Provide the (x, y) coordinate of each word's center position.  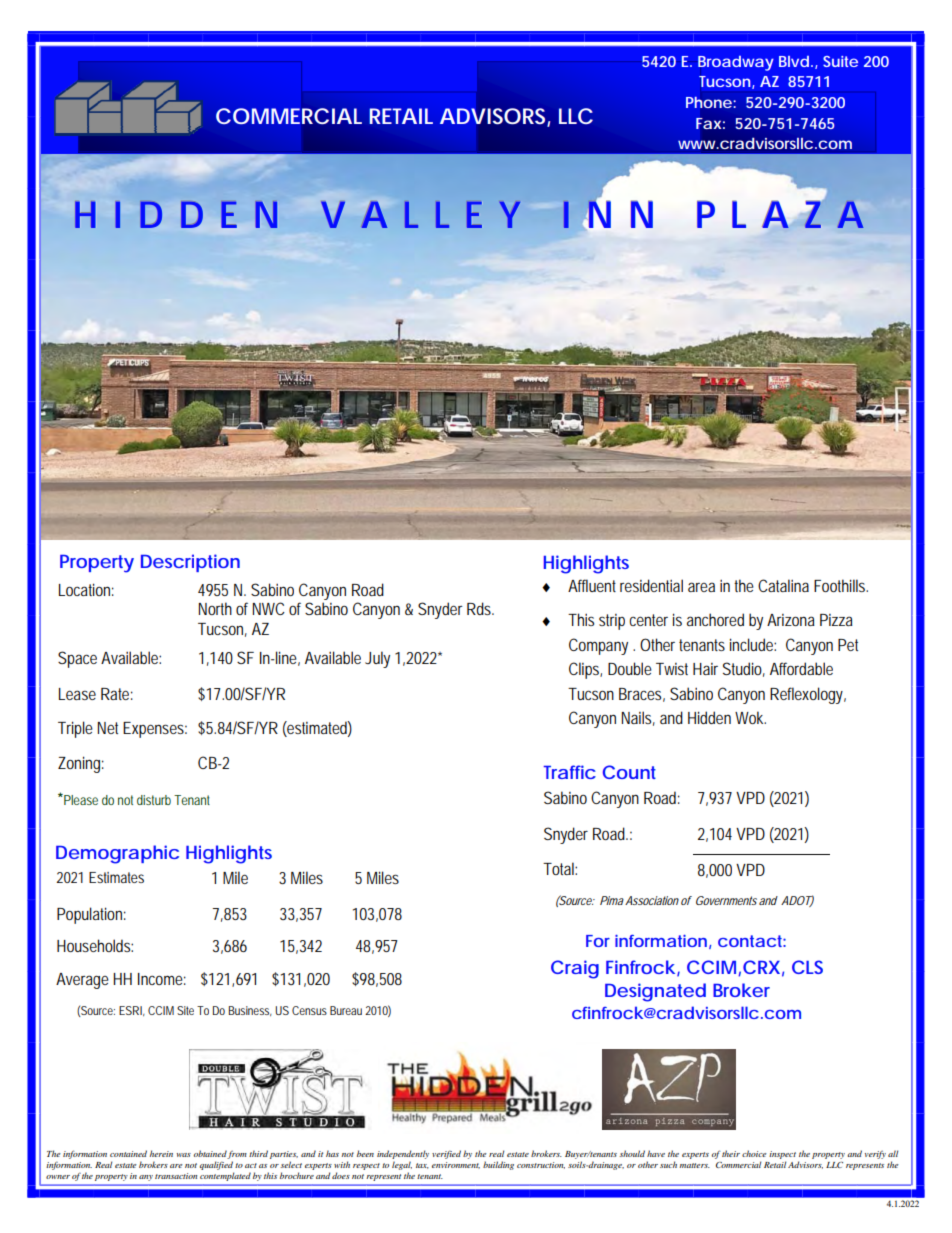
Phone (709, 102)
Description (190, 563)
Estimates (116, 877)
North (215, 608)
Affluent (592, 585)
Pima (612, 900)
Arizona (791, 620)
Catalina (783, 585)
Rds (480, 608)
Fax (708, 123)
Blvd (794, 61)
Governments (726, 900)
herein (161, 1153)
